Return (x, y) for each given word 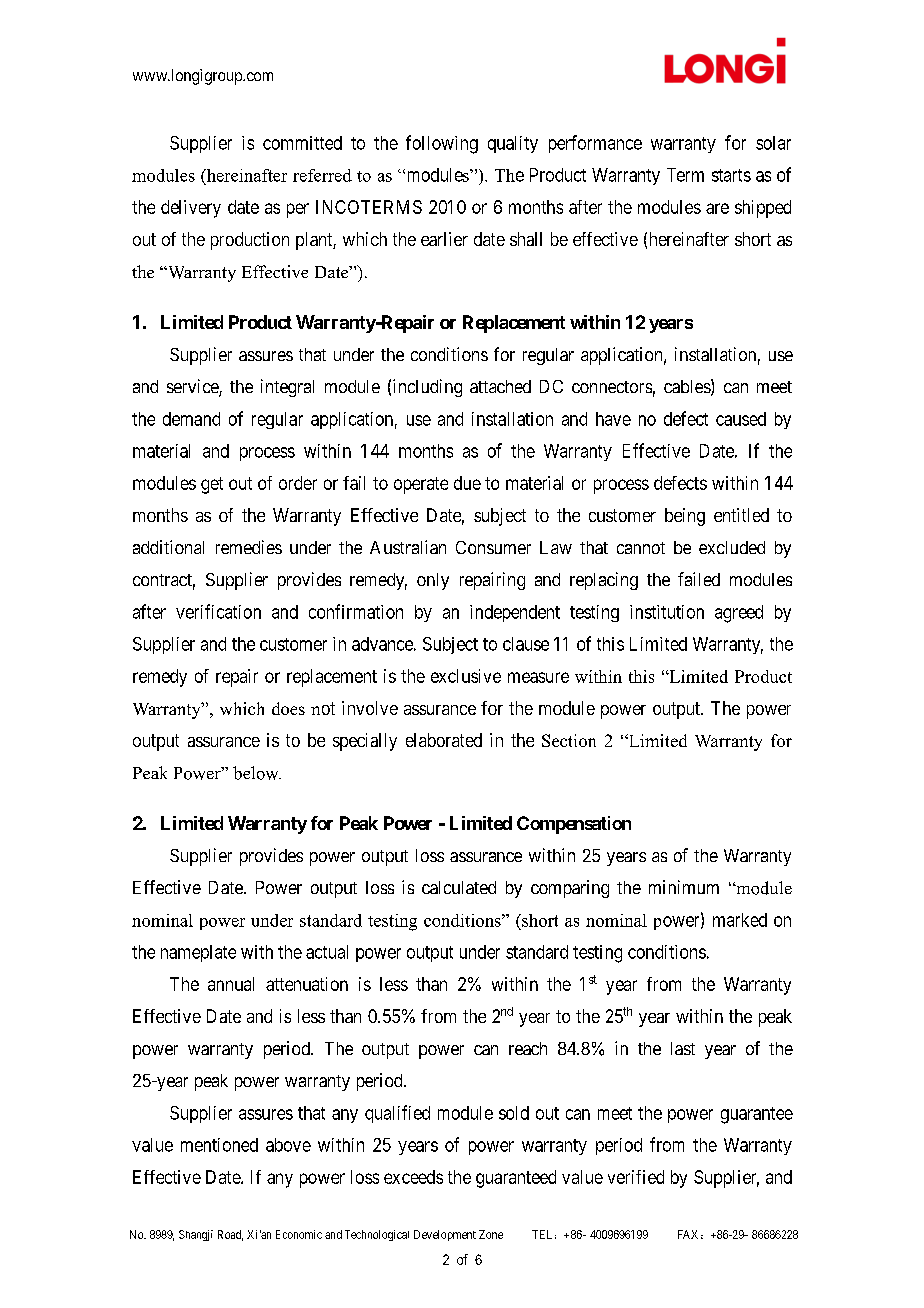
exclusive (466, 676)
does (288, 708)
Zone (491, 1234)
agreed (739, 614)
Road (230, 1235)
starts (731, 175)
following (442, 144)
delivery (191, 209)
